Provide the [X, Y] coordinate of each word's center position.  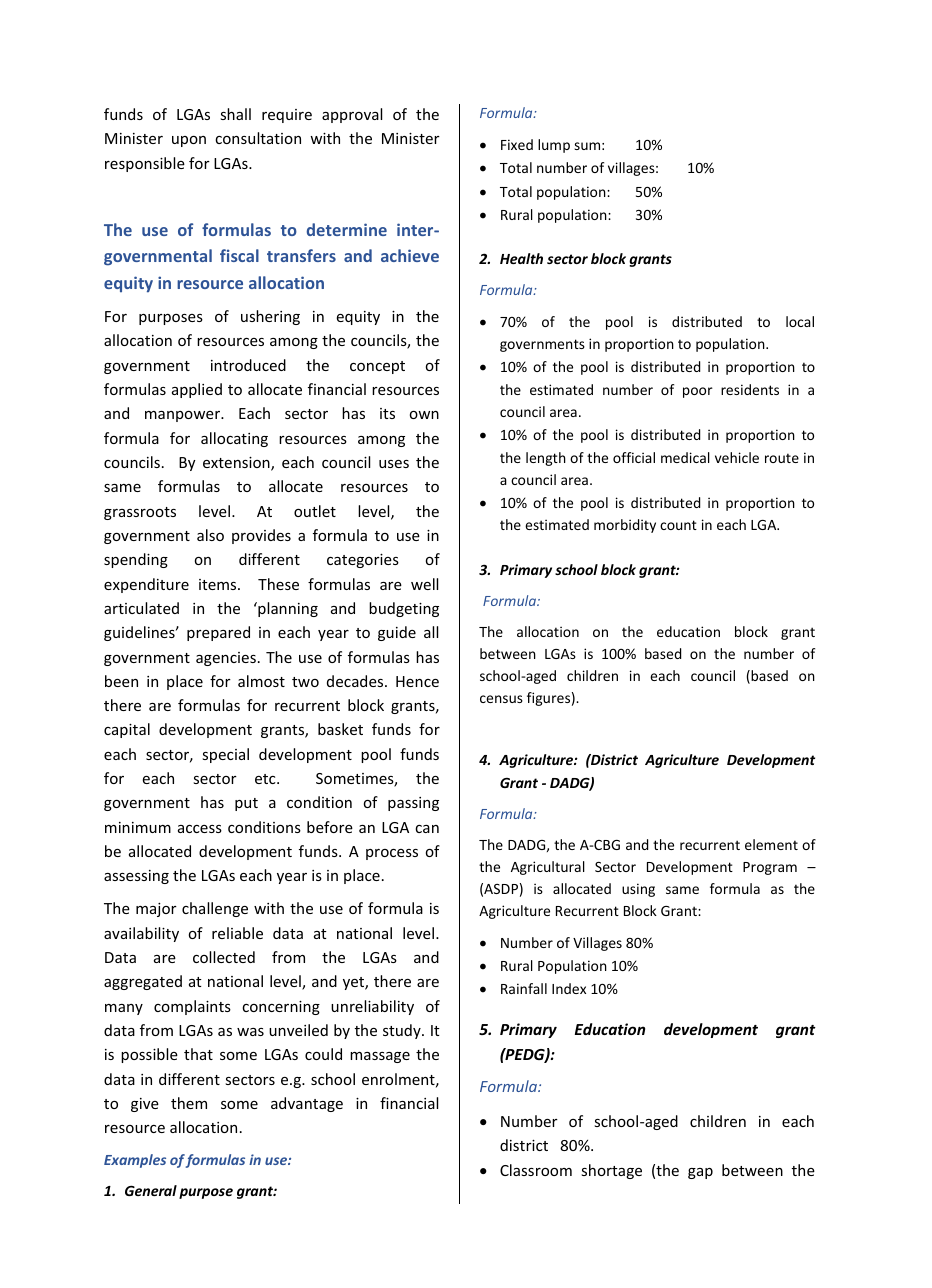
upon [189, 141]
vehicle [737, 457]
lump [554, 146]
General [151, 1190]
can [427, 829]
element [771, 844]
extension [237, 464]
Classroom [536, 1170]
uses [394, 464]
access [200, 829]
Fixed [517, 144]
